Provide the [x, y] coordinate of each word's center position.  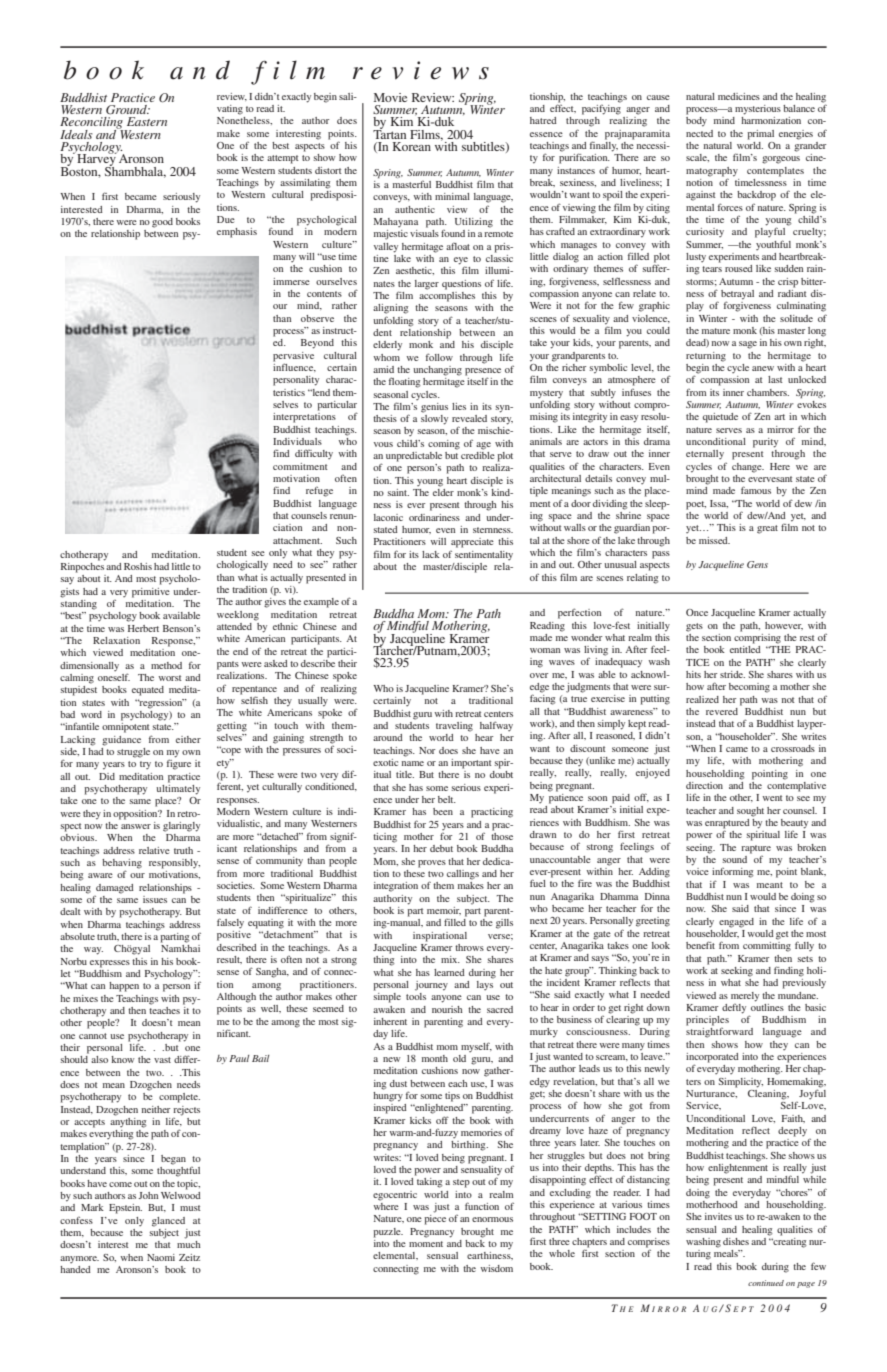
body [696, 122]
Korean [412, 146]
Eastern [147, 121]
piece [435, 1220]
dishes [736, 1241]
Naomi [161, 1257]
